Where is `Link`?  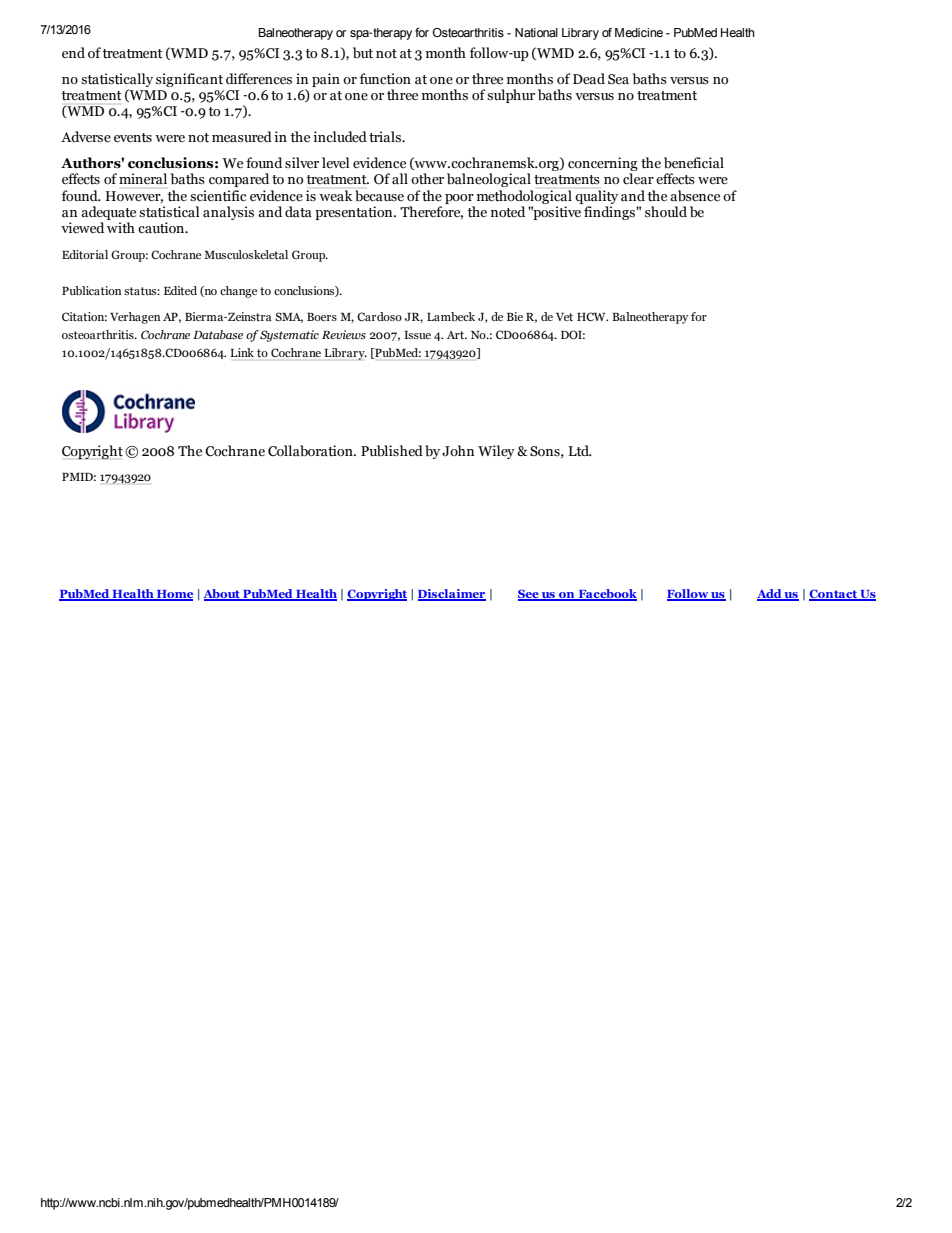
Link is located at coordinates (242, 352).
